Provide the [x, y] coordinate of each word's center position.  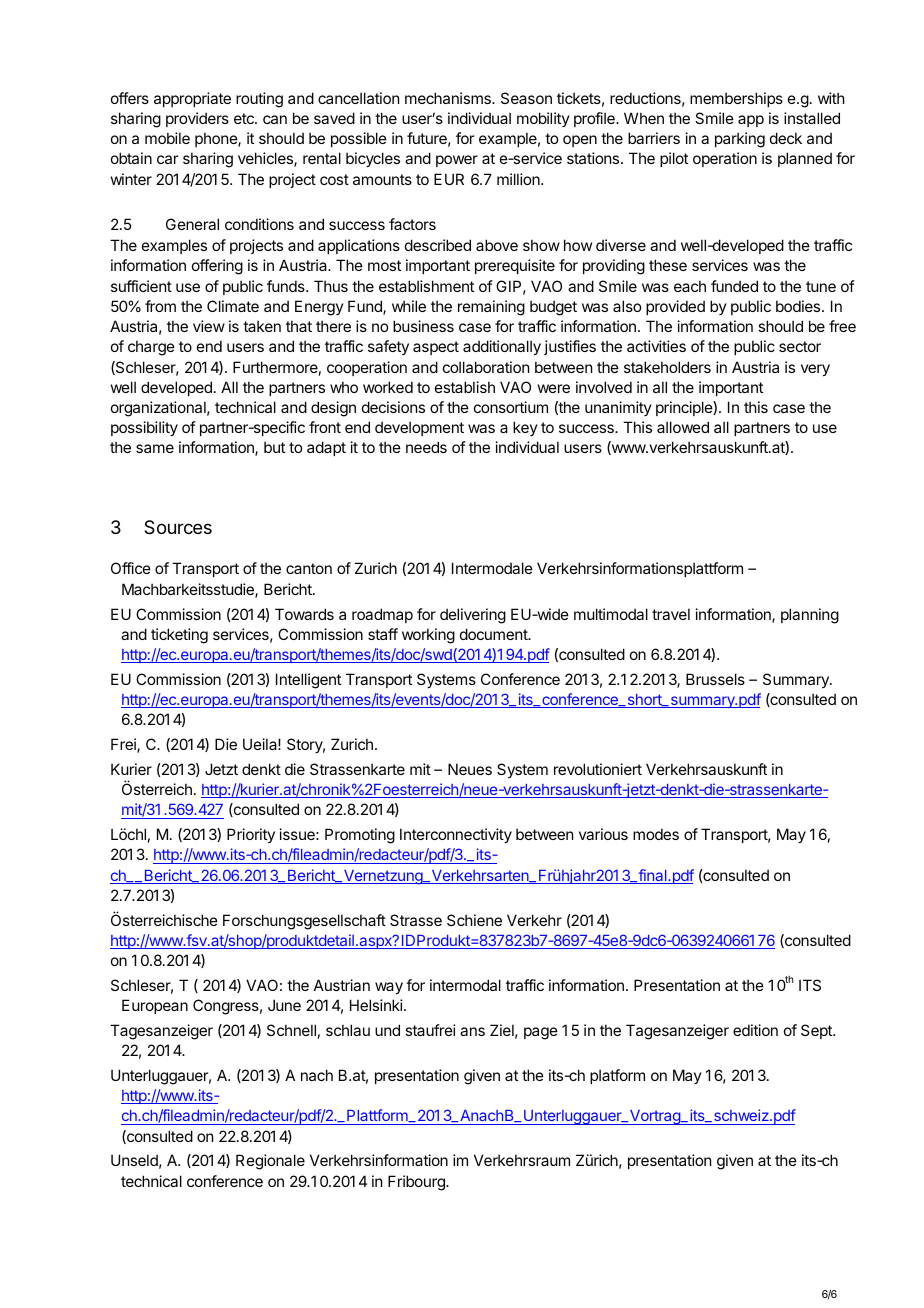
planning [810, 616]
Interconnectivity [456, 835]
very [815, 370]
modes [656, 834]
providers [197, 119]
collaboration [486, 367]
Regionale [270, 1162]
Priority [251, 835]
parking [740, 140]
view [209, 326]
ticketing [179, 636]
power [457, 161]
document [494, 634]
